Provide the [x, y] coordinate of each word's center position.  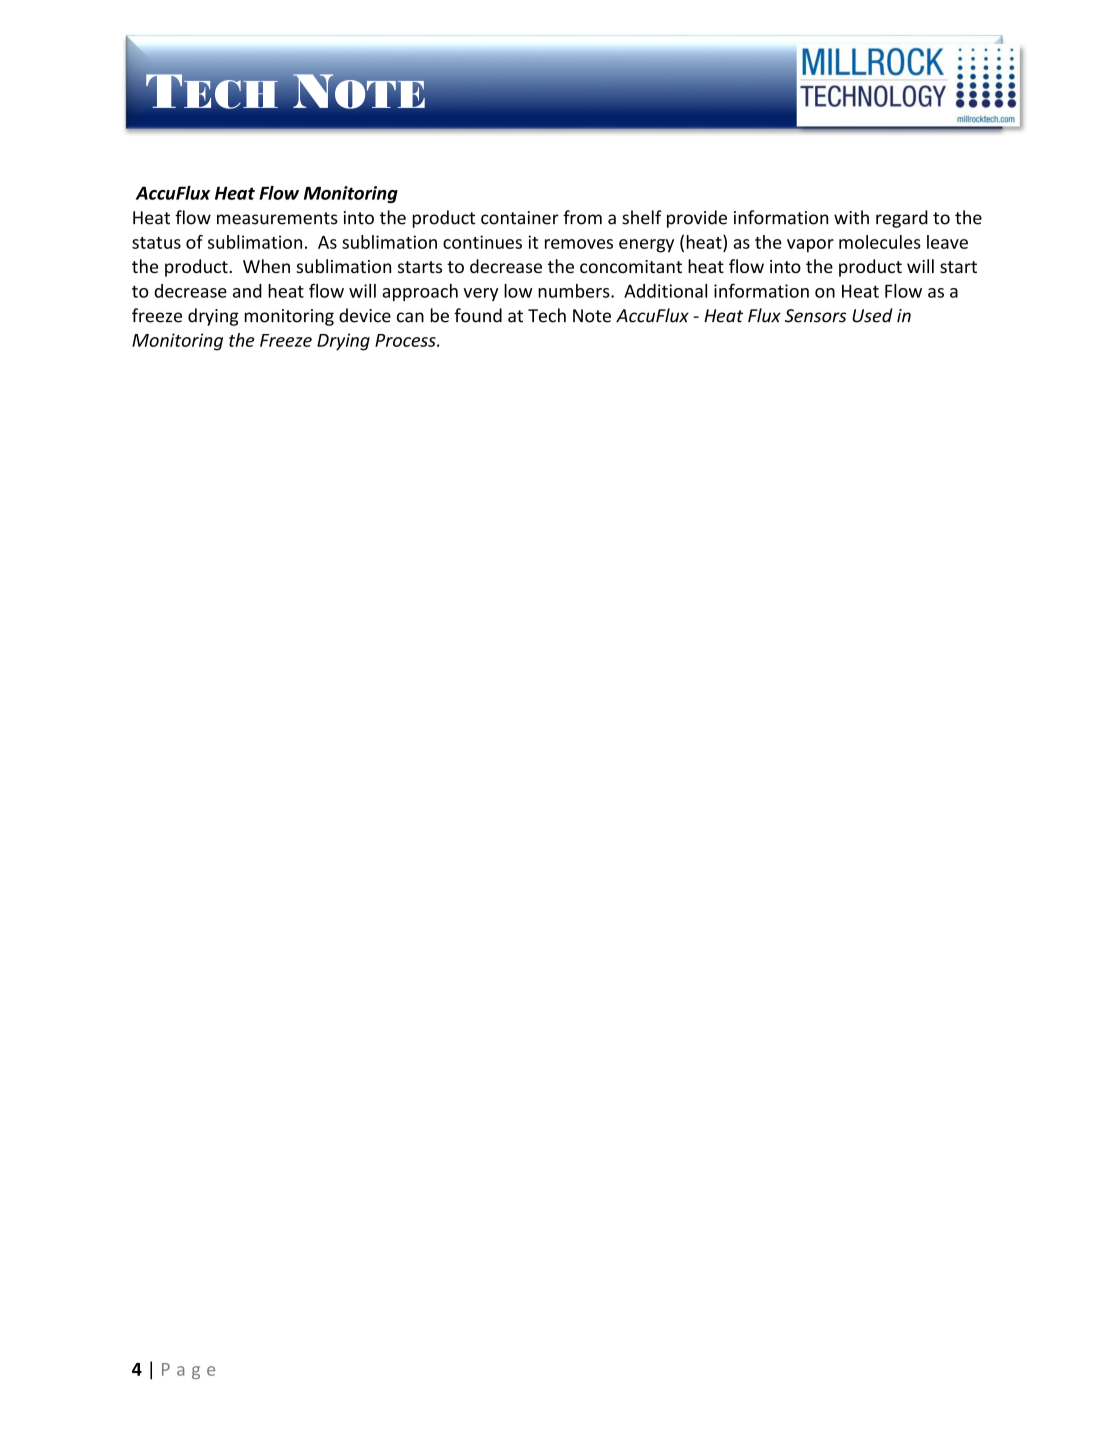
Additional [665, 291]
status [156, 243]
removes [579, 244]
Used [872, 315]
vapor [810, 246]
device [365, 315]
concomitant [631, 266]
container [520, 218]
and [247, 291]
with [851, 217]
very [480, 294]
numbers [575, 291]
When [266, 266]
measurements [277, 218]
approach [420, 292]
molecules [880, 242]
